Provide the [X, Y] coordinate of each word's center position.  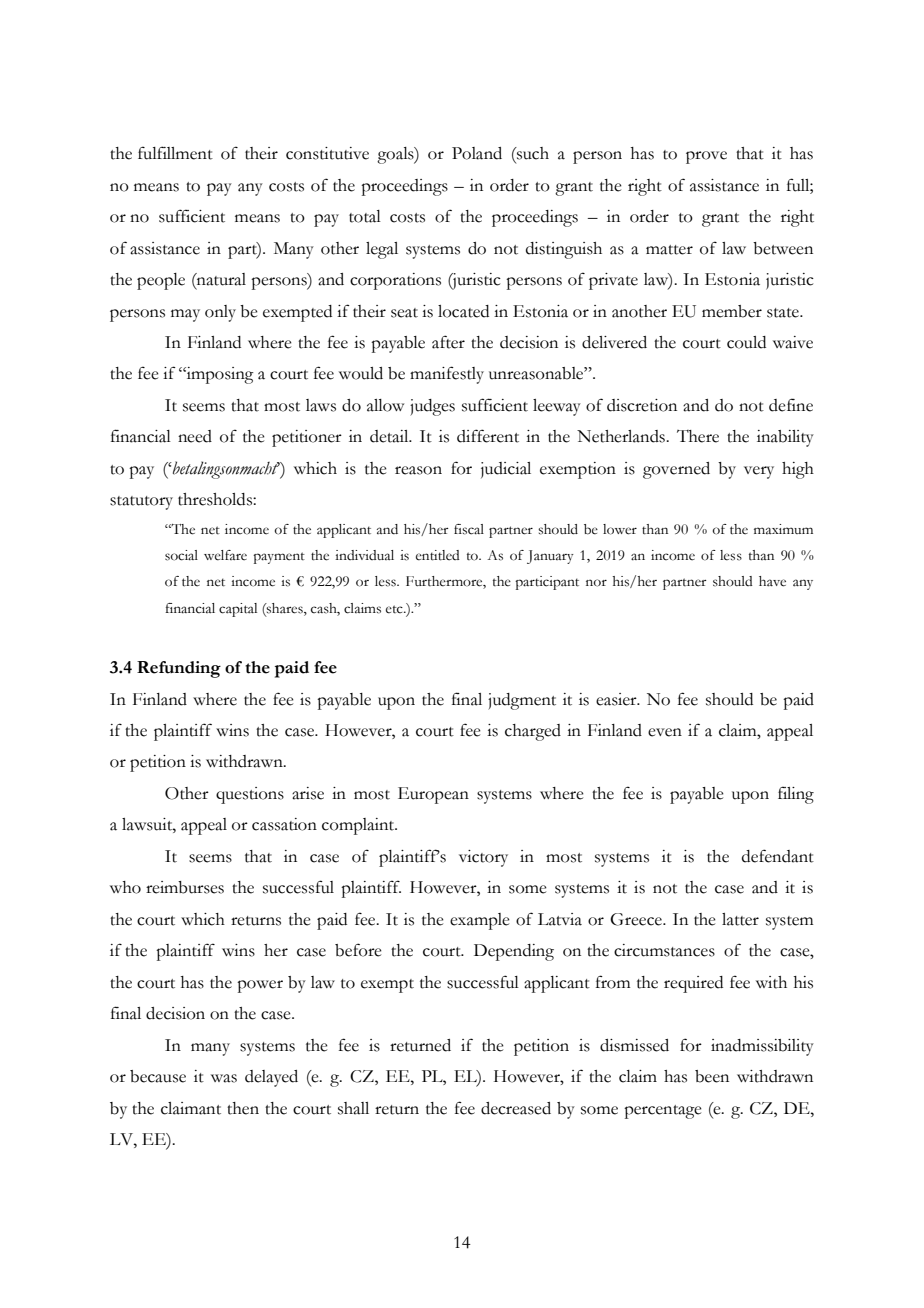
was [224, 1078]
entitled [438, 555]
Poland [477, 153]
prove [706, 157]
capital [238, 610]
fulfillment [175, 153]
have [772, 581]
